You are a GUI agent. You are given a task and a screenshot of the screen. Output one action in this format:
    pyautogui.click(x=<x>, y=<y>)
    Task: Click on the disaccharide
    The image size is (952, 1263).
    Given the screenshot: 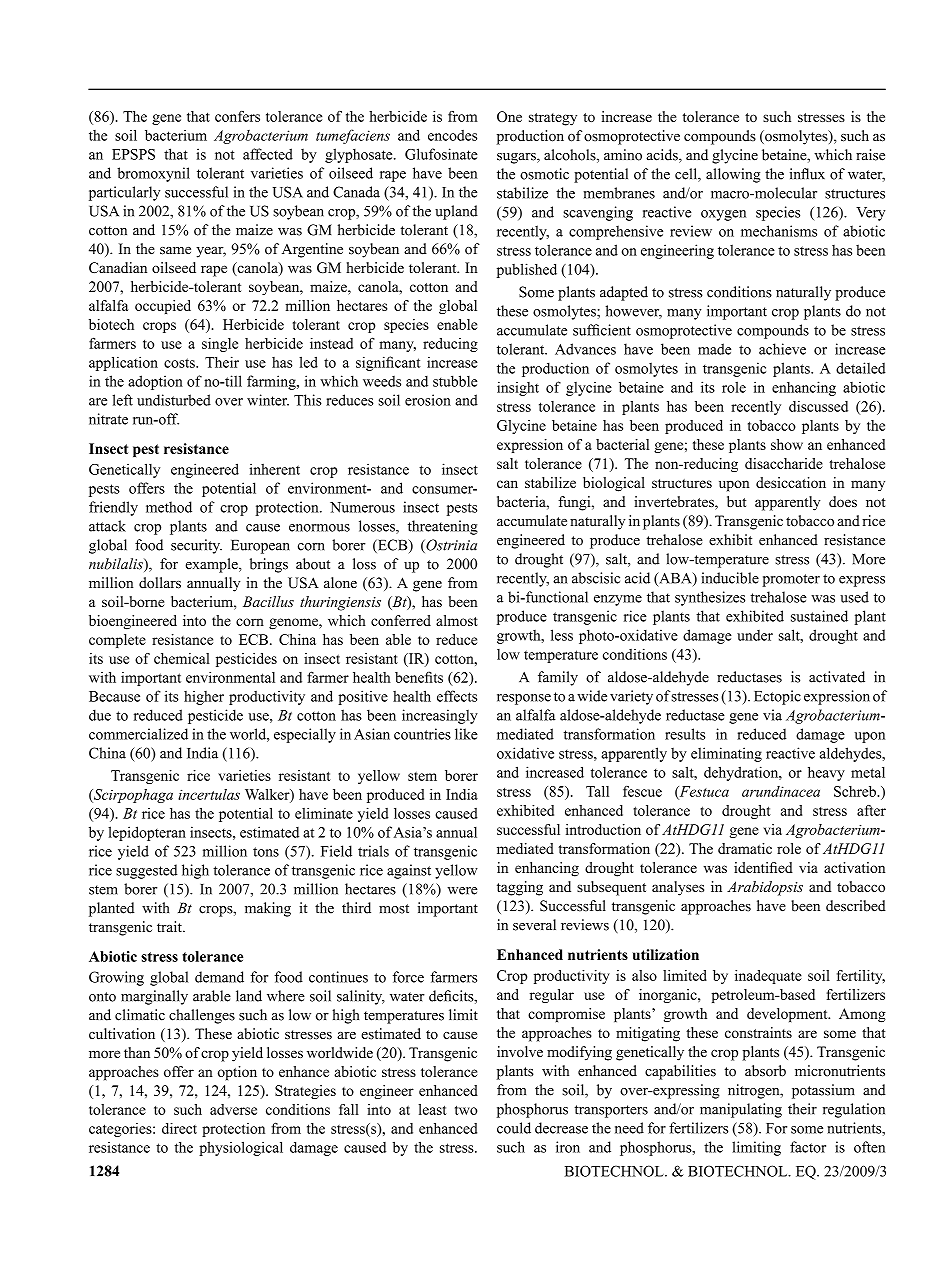 What is the action you would take?
    pyautogui.click(x=784, y=463)
